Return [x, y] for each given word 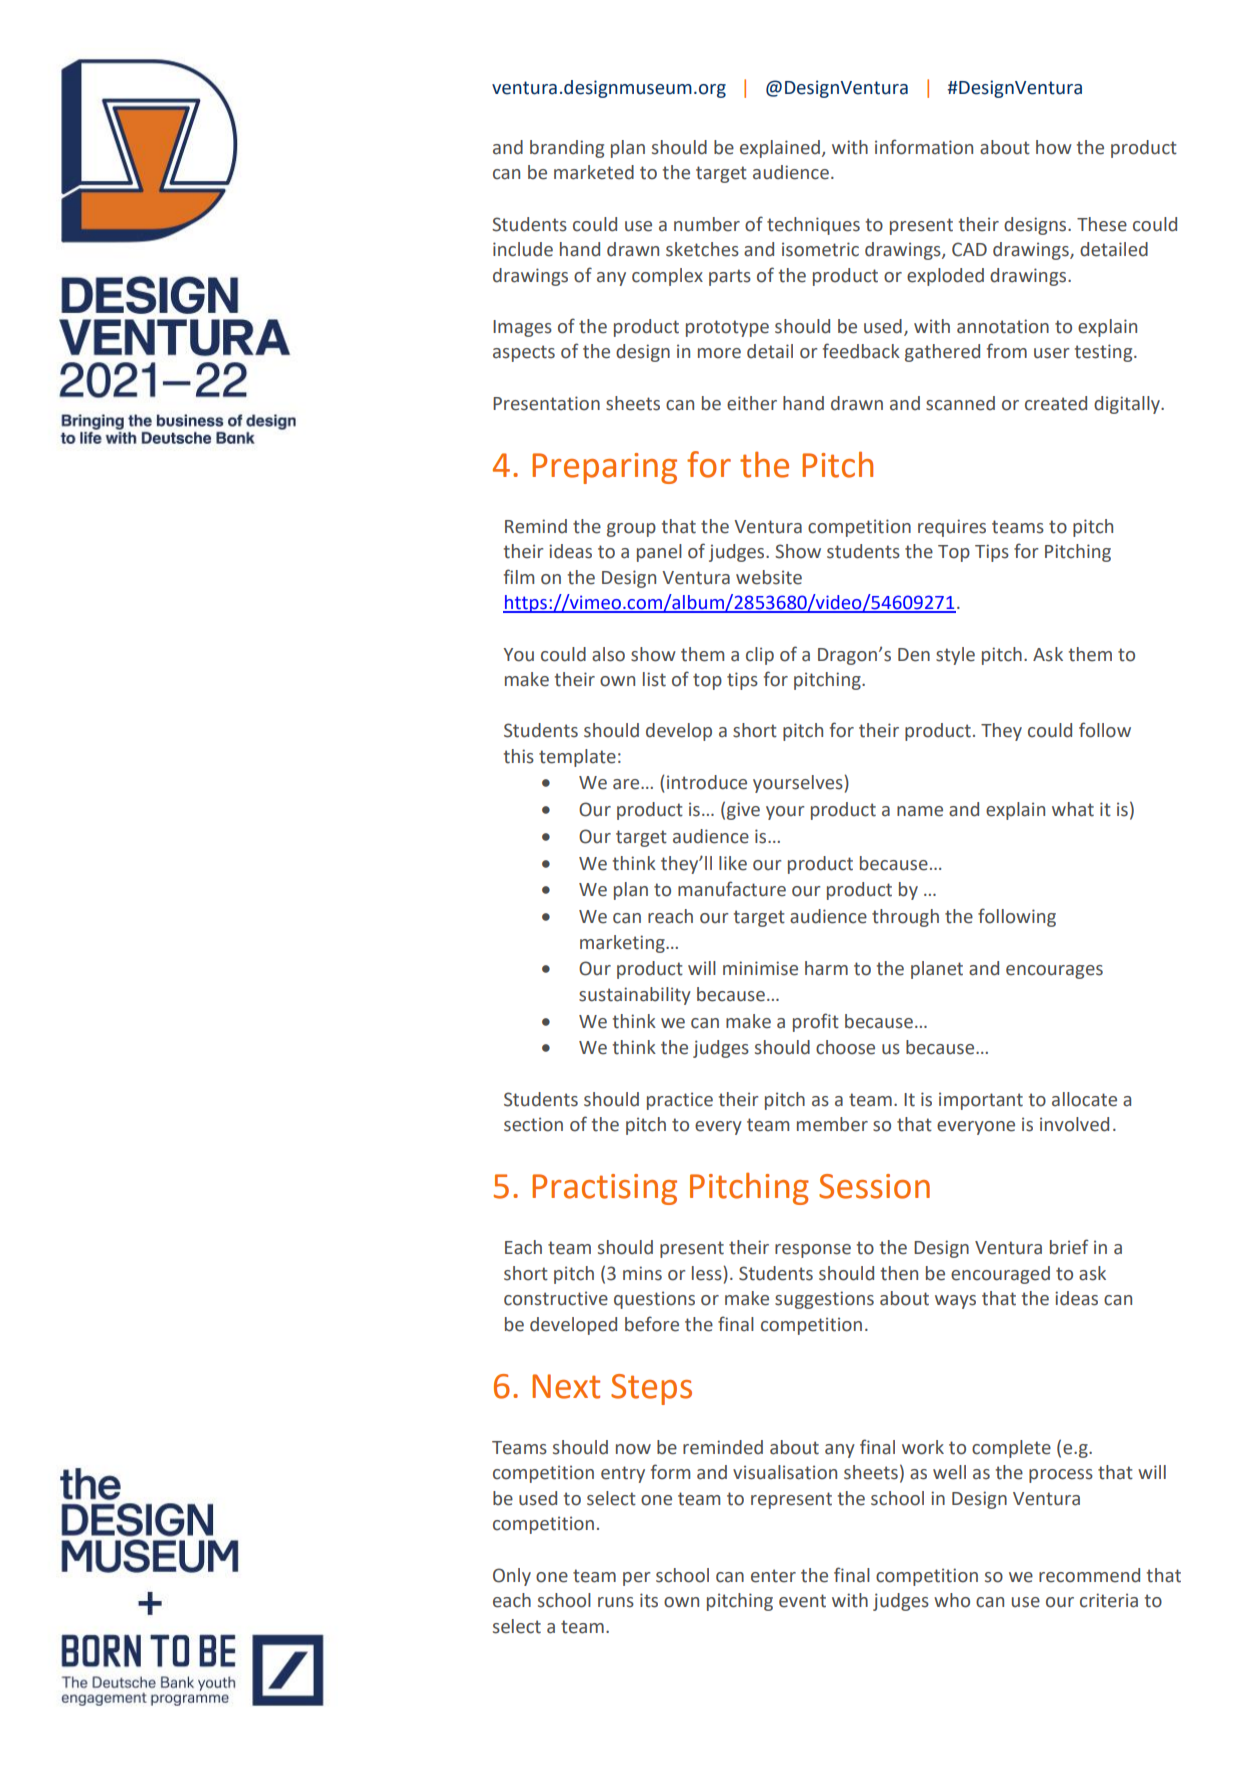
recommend [1089, 1575]
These [1102, 224]
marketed [594, 172]
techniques [813, 226]
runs [616, 1602]
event [802, 1601]
